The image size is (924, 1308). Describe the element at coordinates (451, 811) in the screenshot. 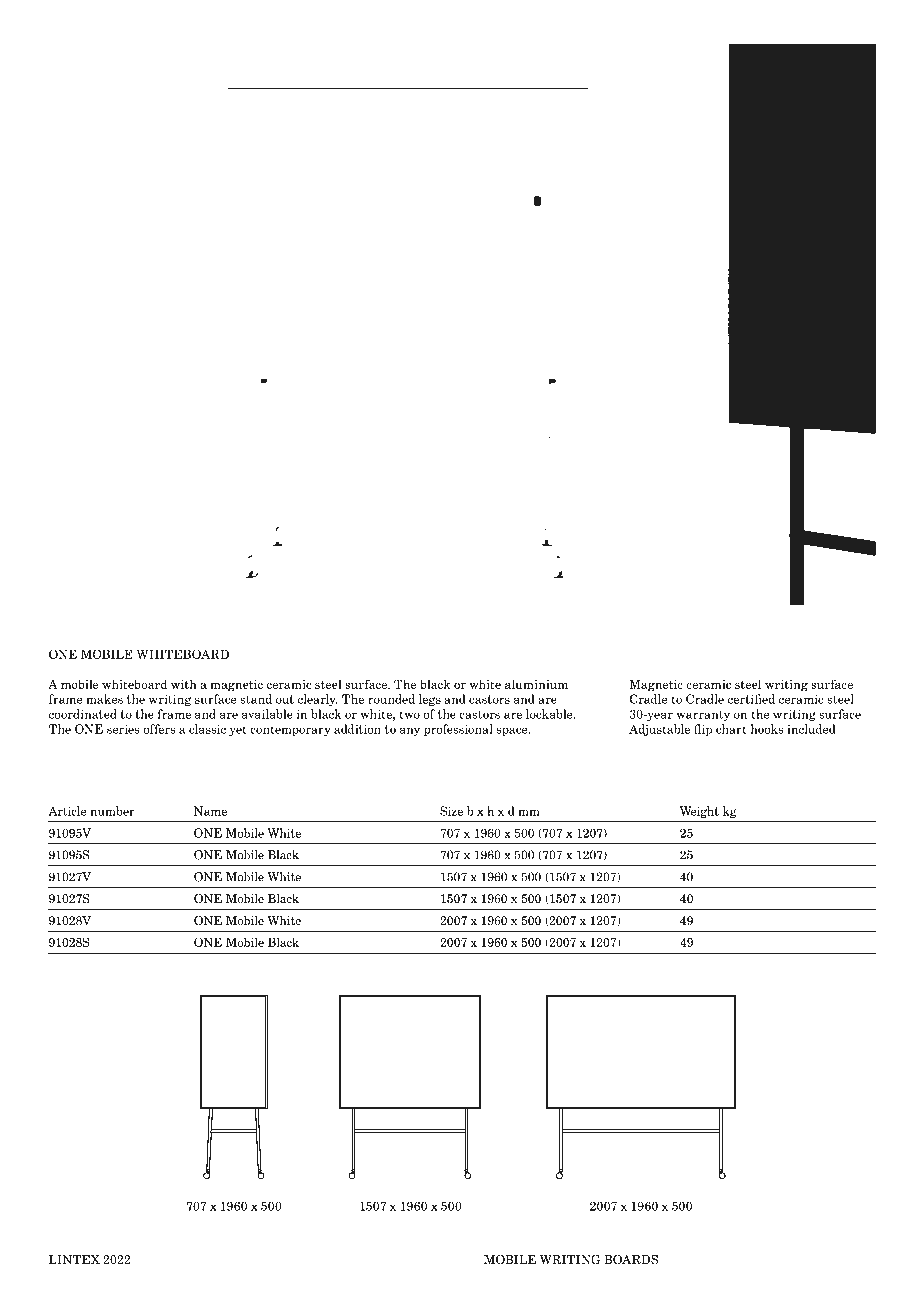

I see `Size` at that location.
